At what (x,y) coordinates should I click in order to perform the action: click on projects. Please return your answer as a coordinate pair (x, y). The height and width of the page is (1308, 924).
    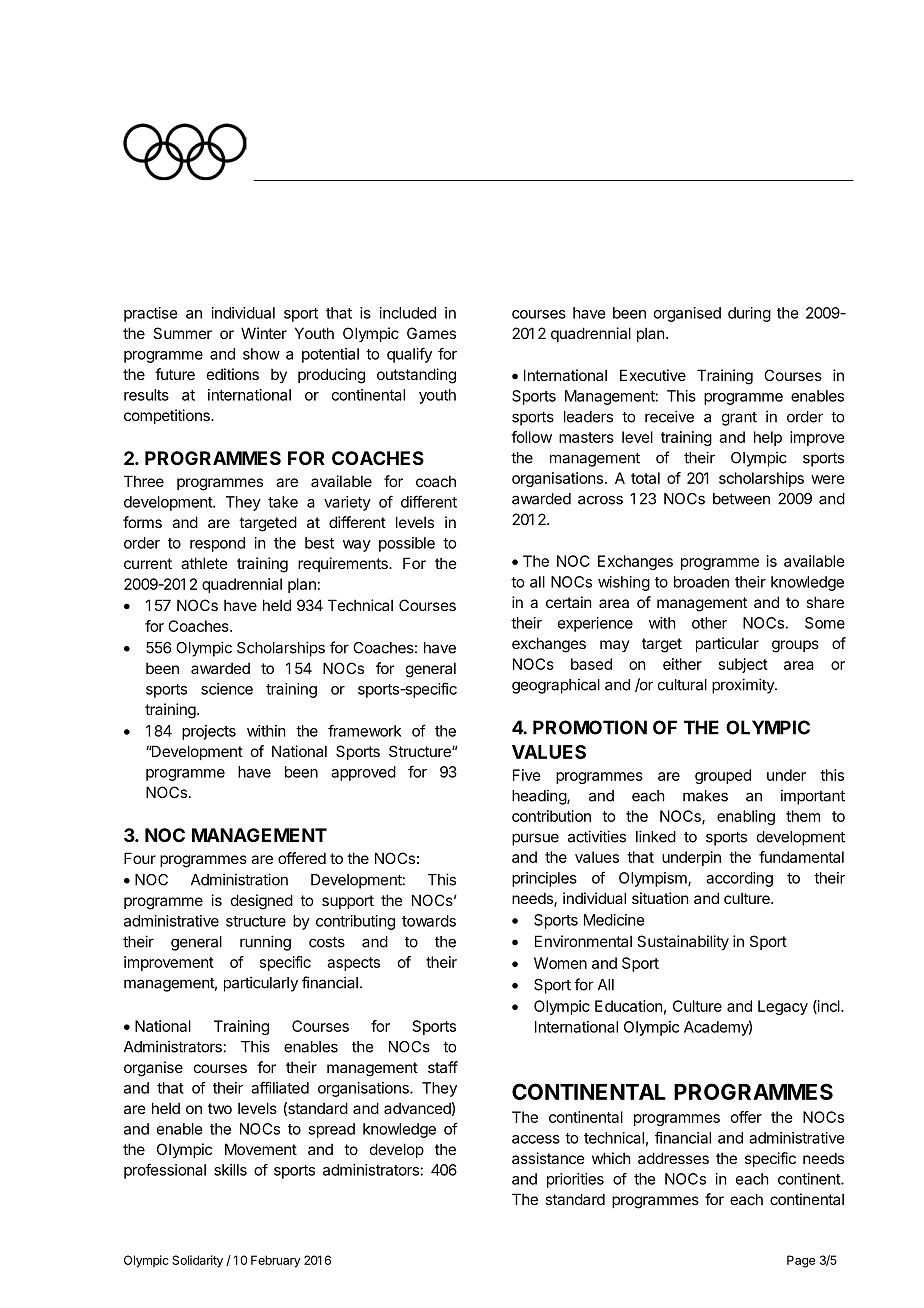
    Looking at the image, I should click on (209, 732).
